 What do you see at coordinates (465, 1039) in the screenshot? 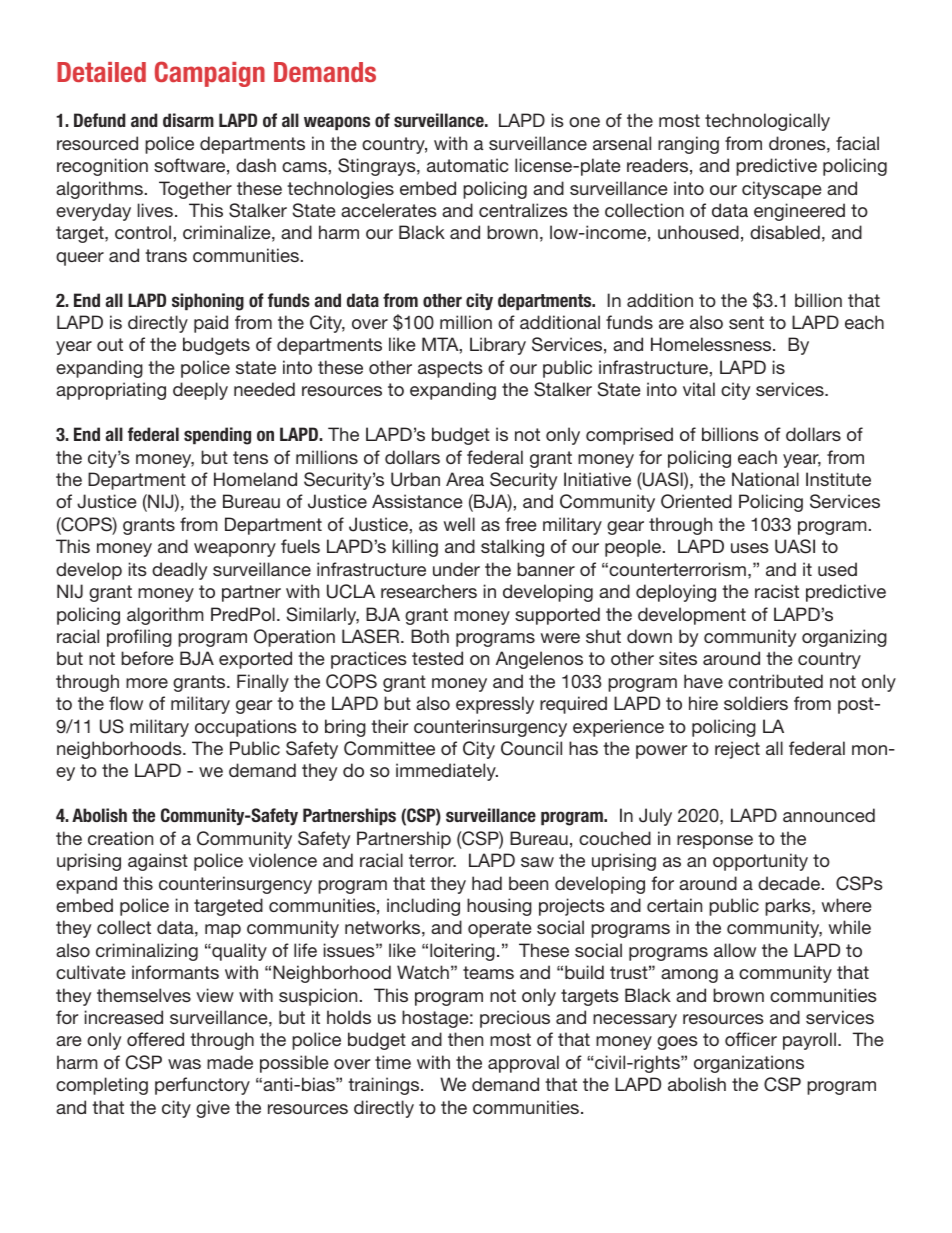
I see `then` at bounding box center [465, 1039].
